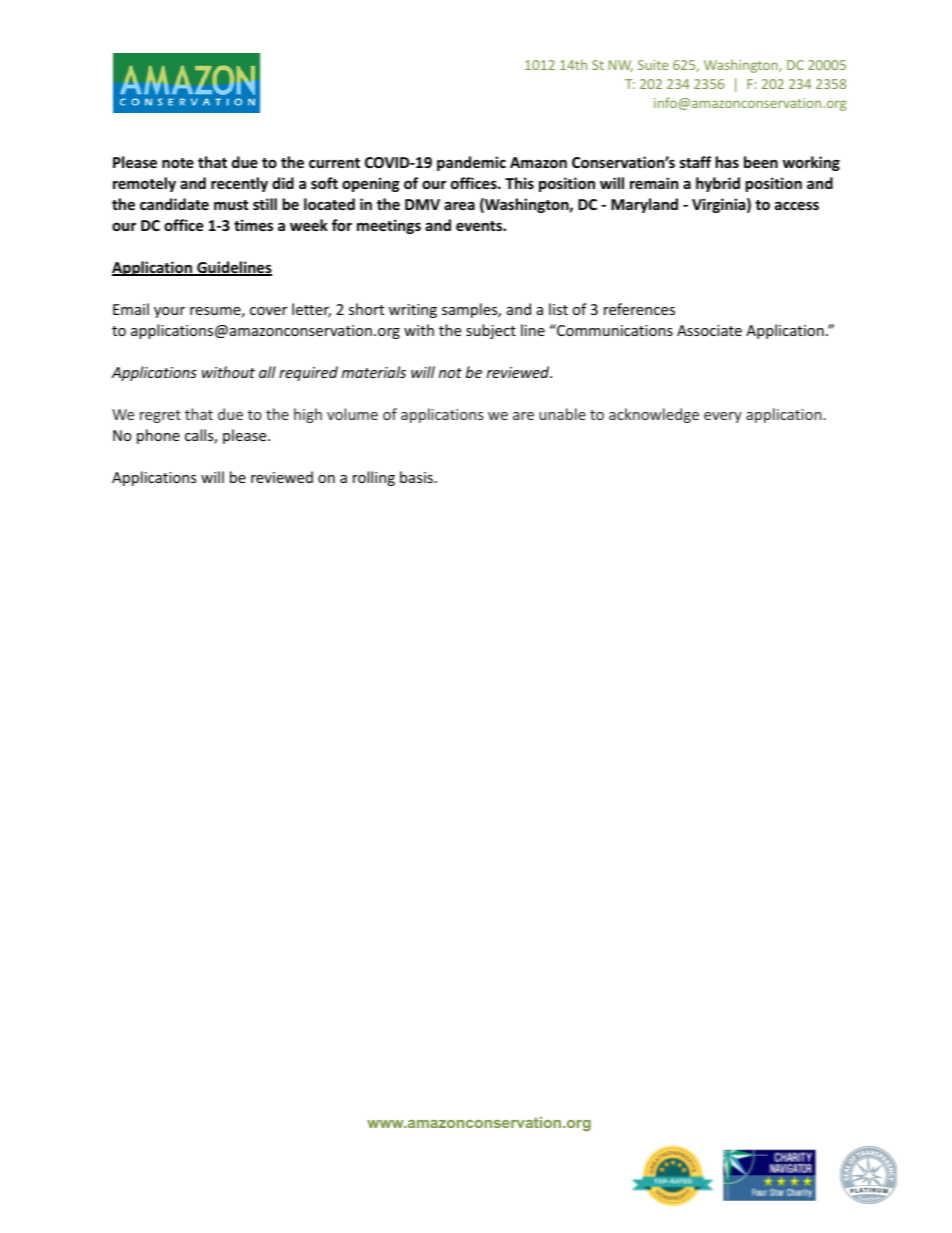  What do you see at coordinates (416, 477) in the image?
I see `basis` at bounding box center [416, 477].
